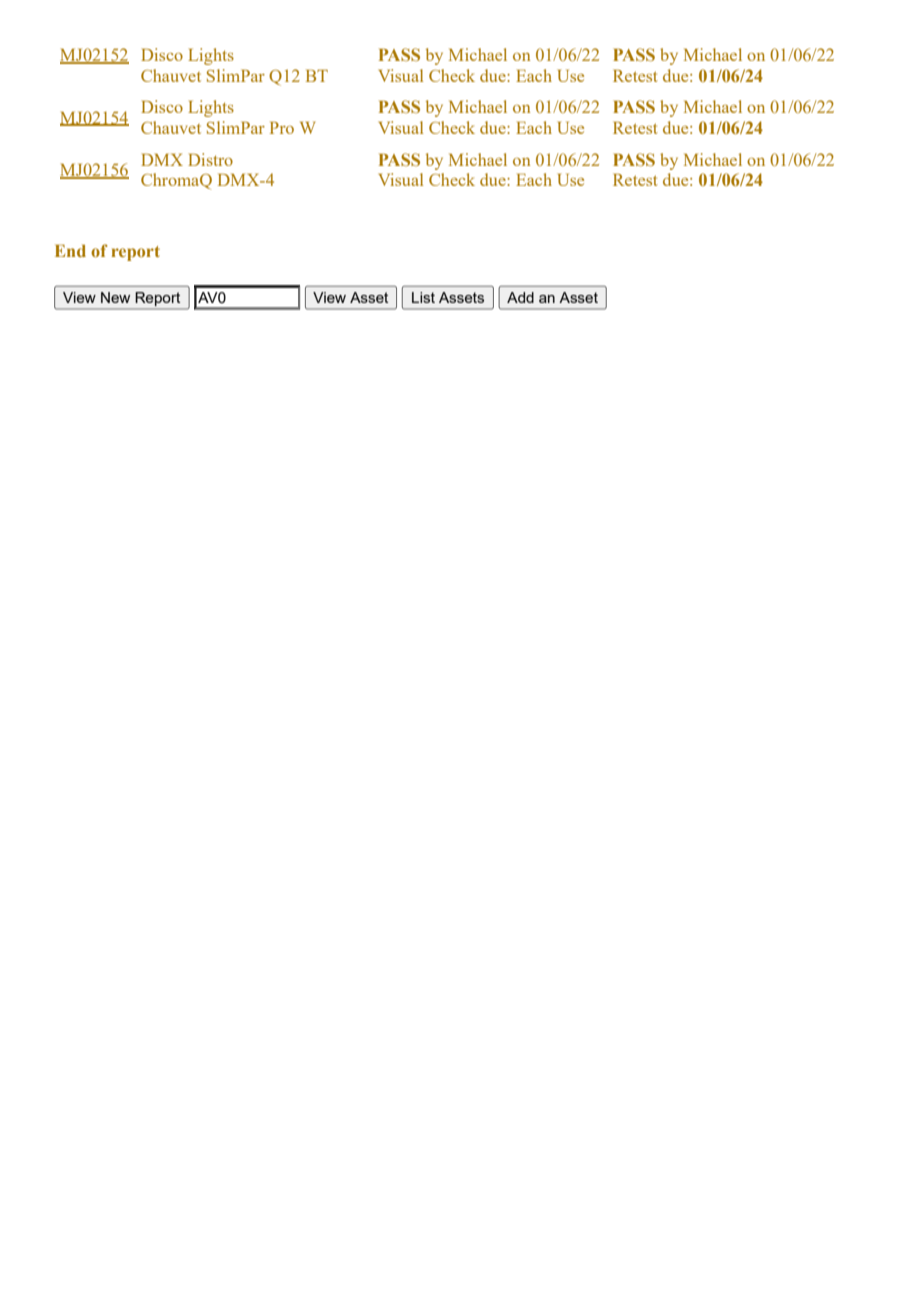 This screenshot has width=924, height=1308. What do you see at coordinates (423, 297) in the screenshot?
I see `List` at bounding box center [423, 297].
